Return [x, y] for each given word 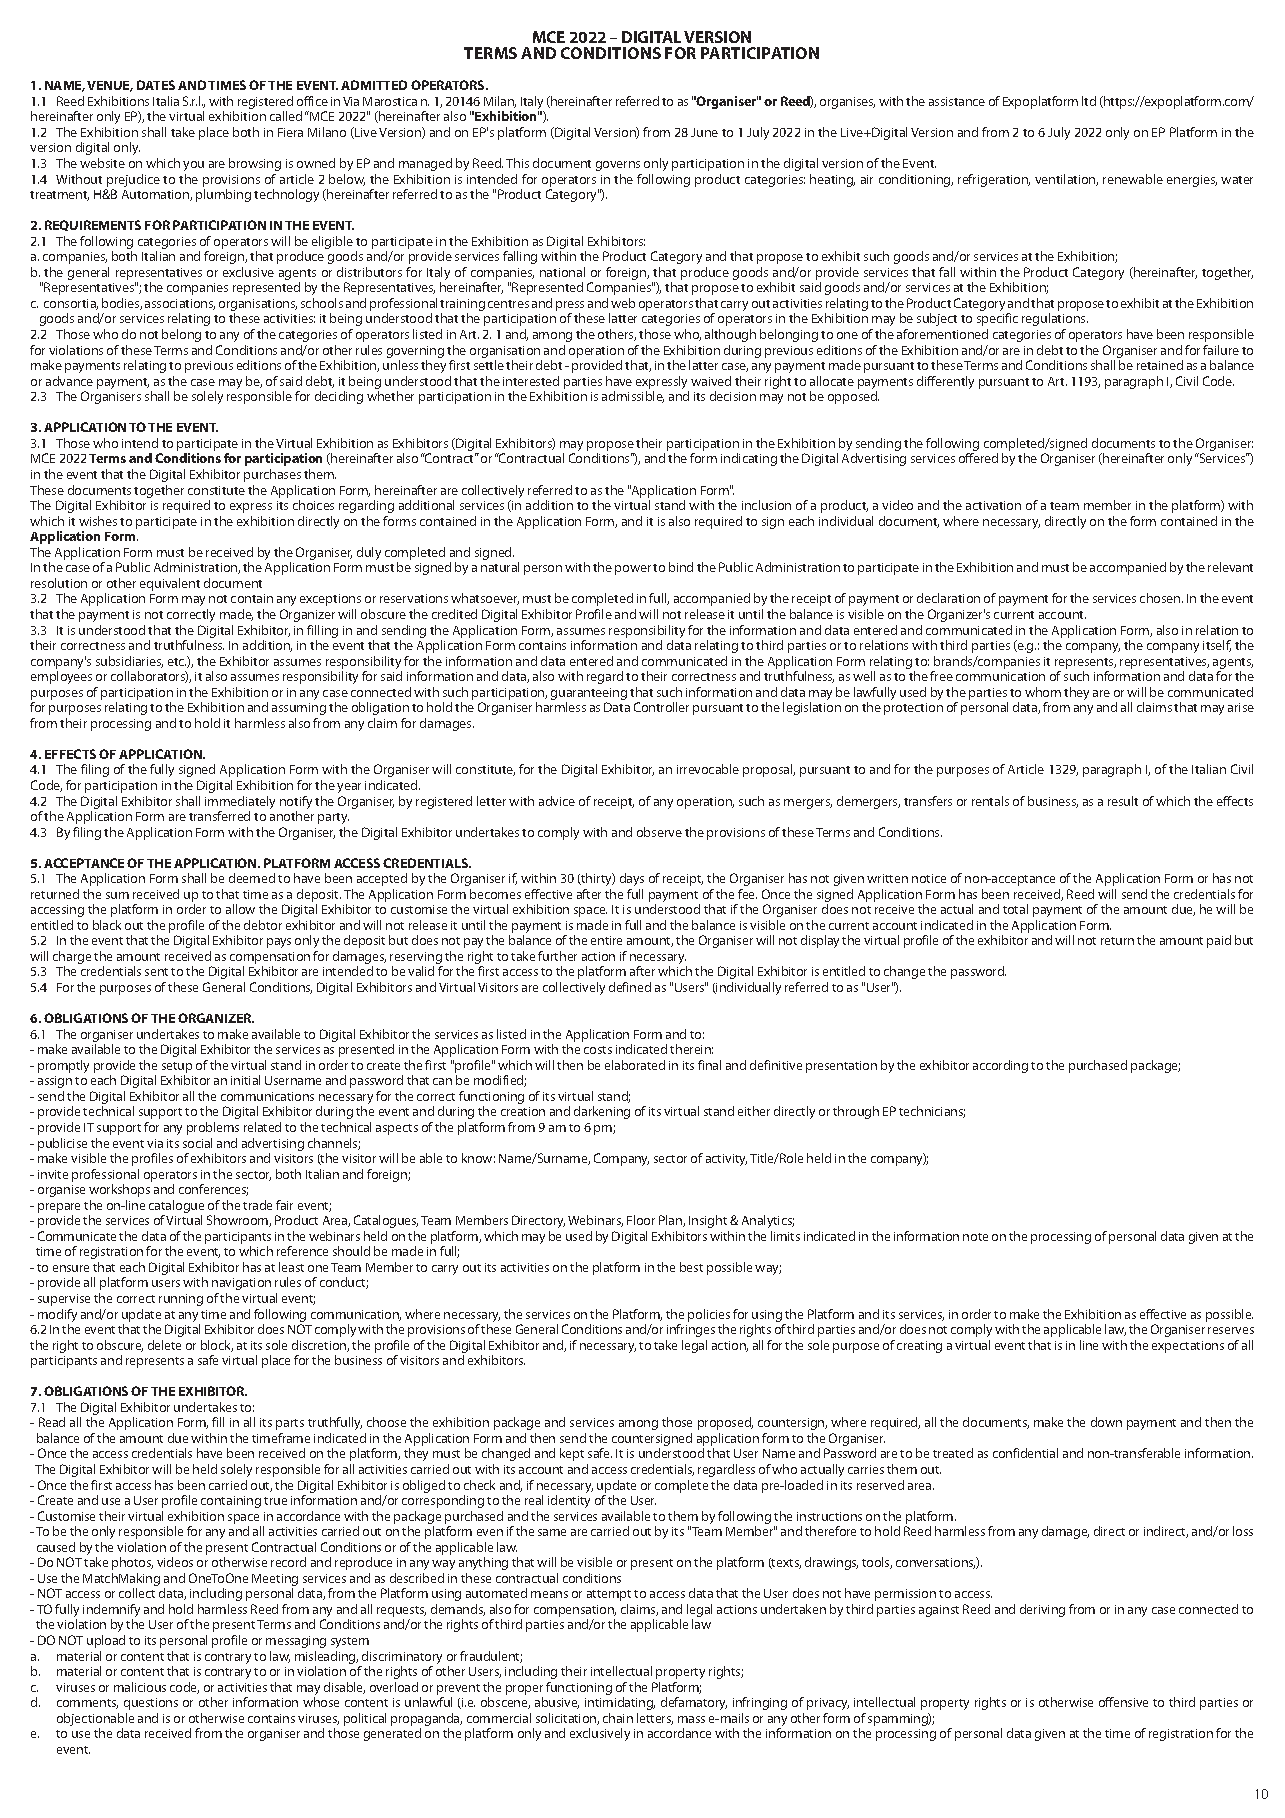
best [691, 1267]
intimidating [620, 1703]
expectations [1188, 1347]
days [632, 879]
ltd [1089, 101]
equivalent [170, 584]
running [181, 1300]
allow [240, 909]
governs [618, 166]
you [193, 166]
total [1015, 909]
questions [151, 1704]
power [633, 570]
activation [993, 505]
